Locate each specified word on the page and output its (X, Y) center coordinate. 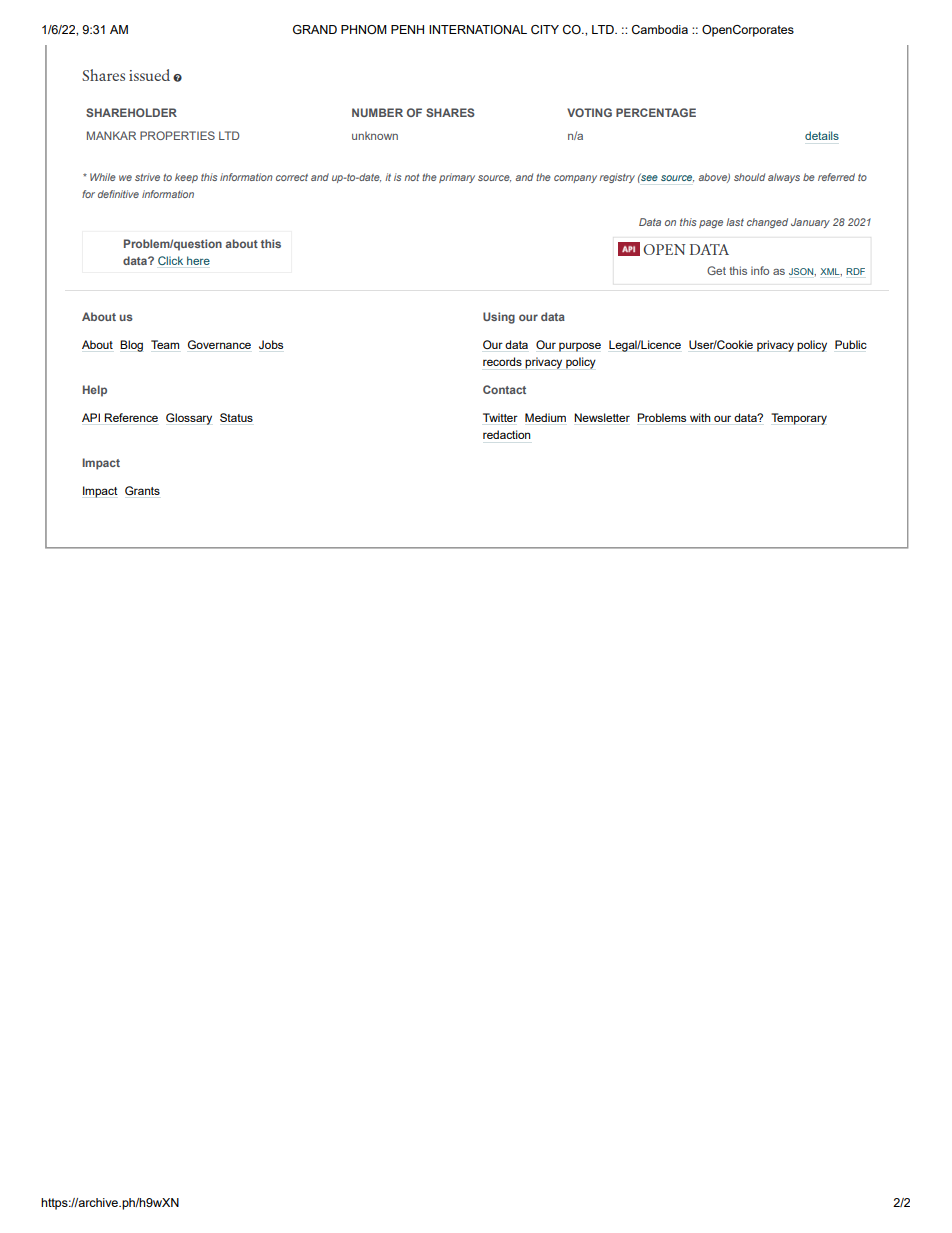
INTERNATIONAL (478, 29)
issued (149, 75)
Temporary (799, 419)
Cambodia (660, 29)
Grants (142, 490)
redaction (506, 434)
